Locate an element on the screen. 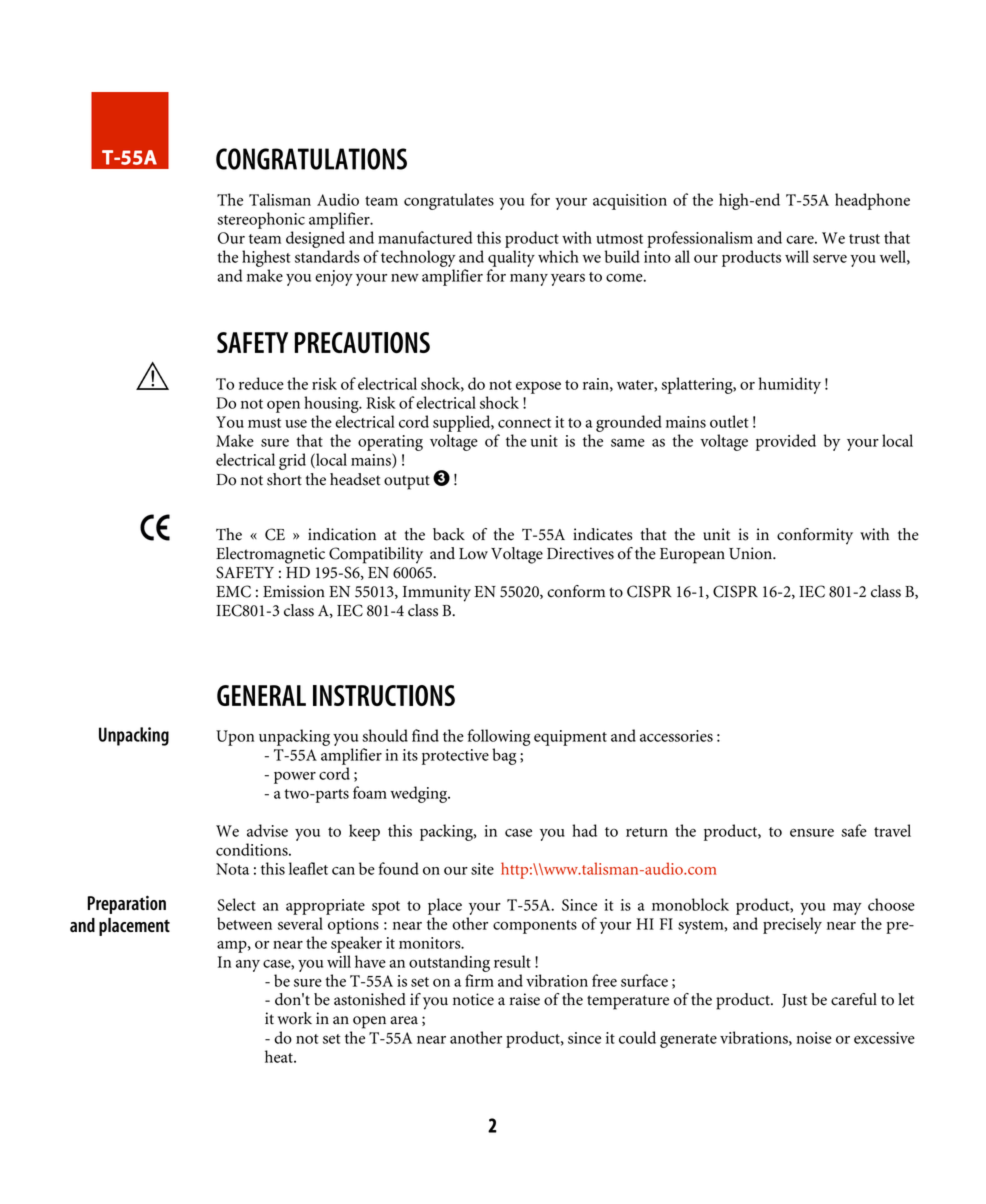 This screenshot has width=986, height=1204. heat is located at coordinates (280, 1056).
